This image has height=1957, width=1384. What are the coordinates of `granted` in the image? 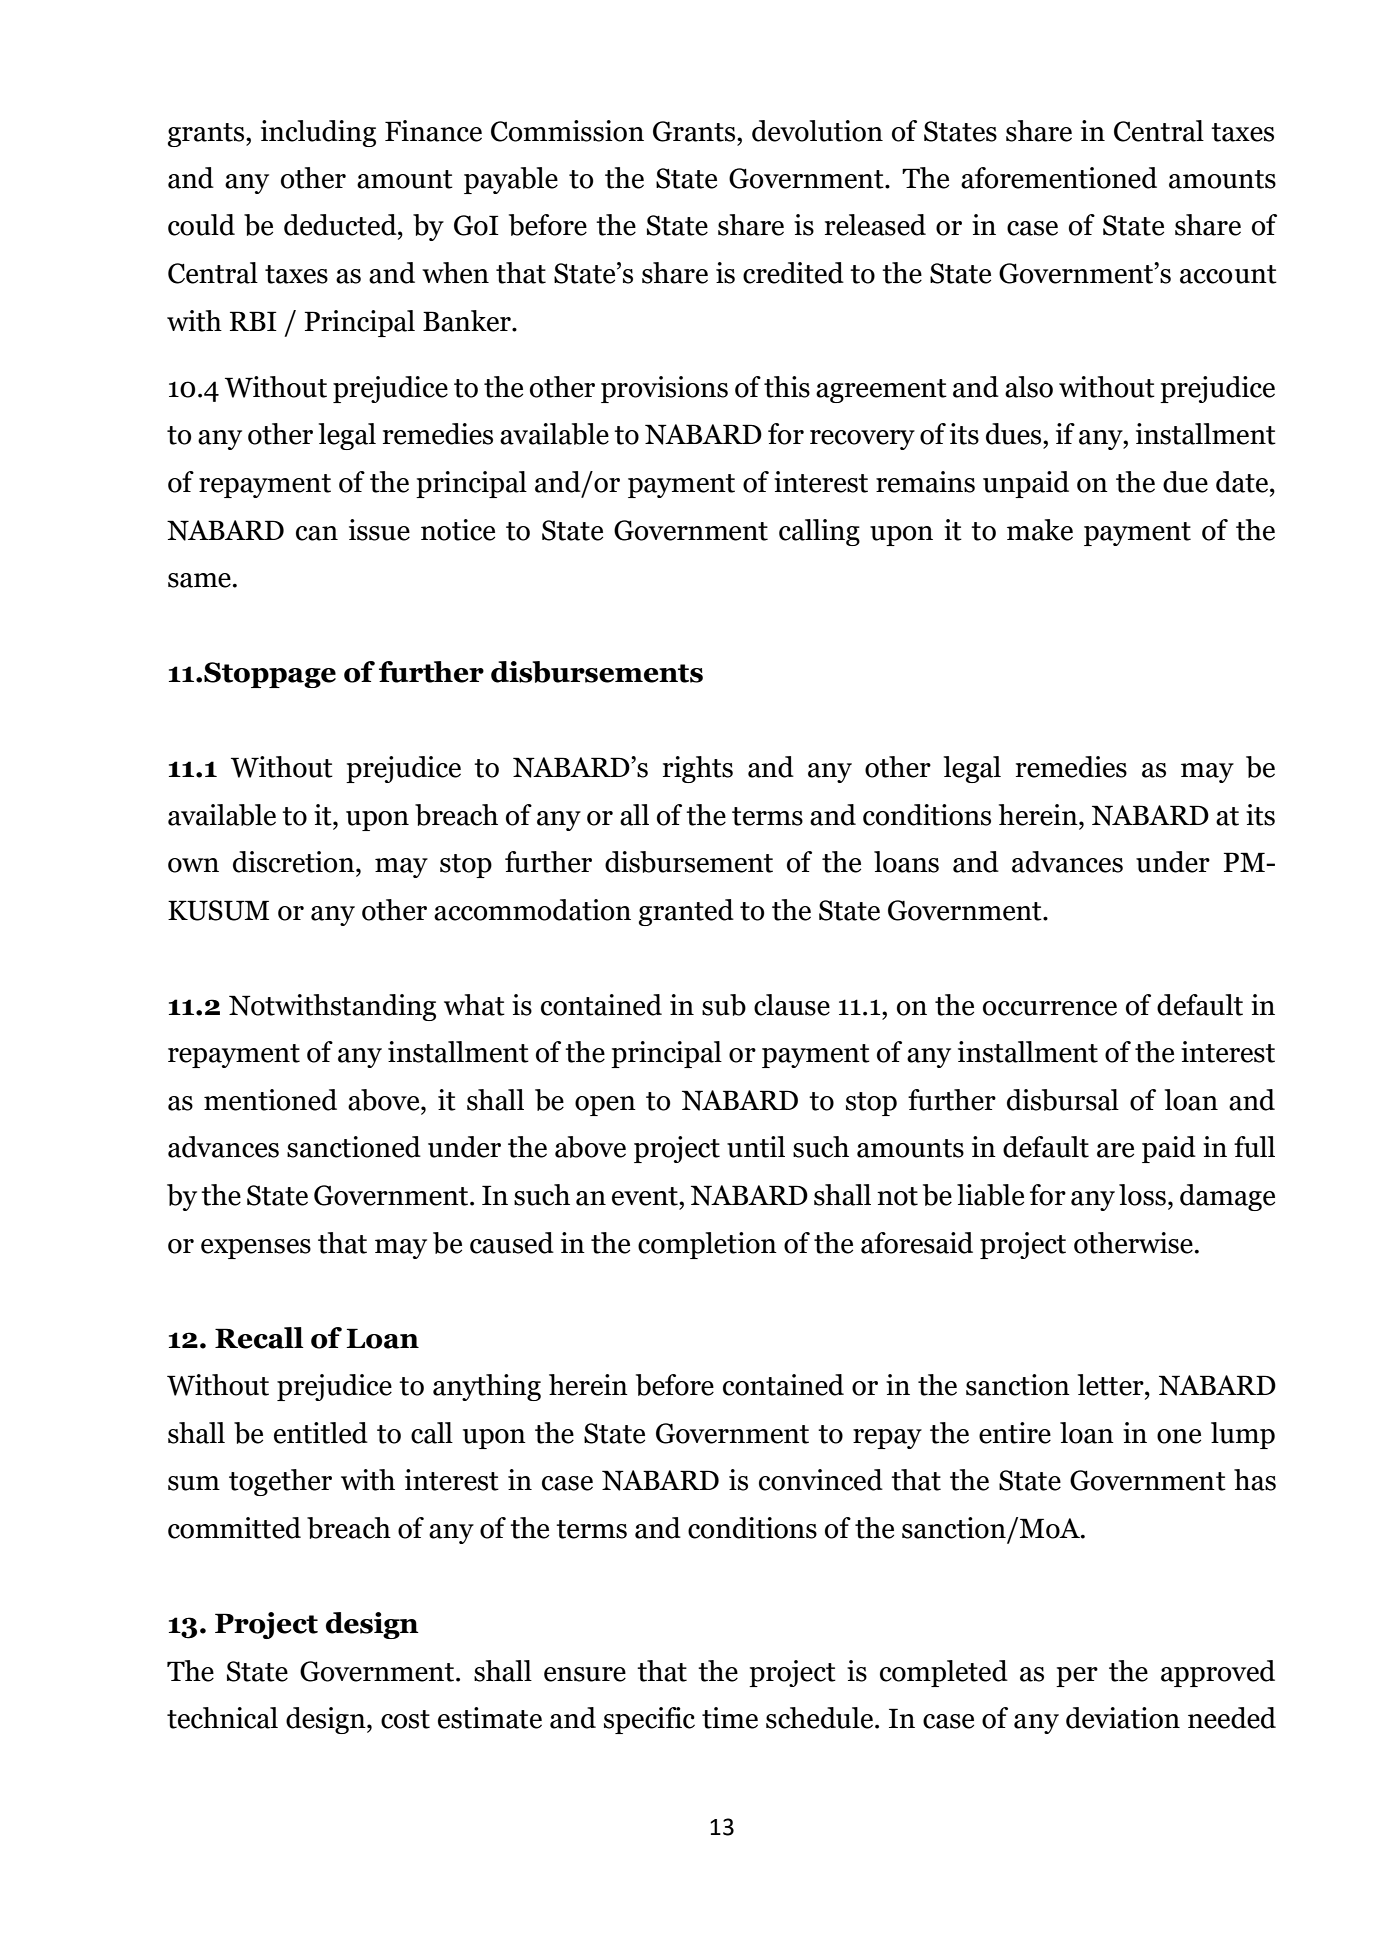 It's located at (686, 912).
